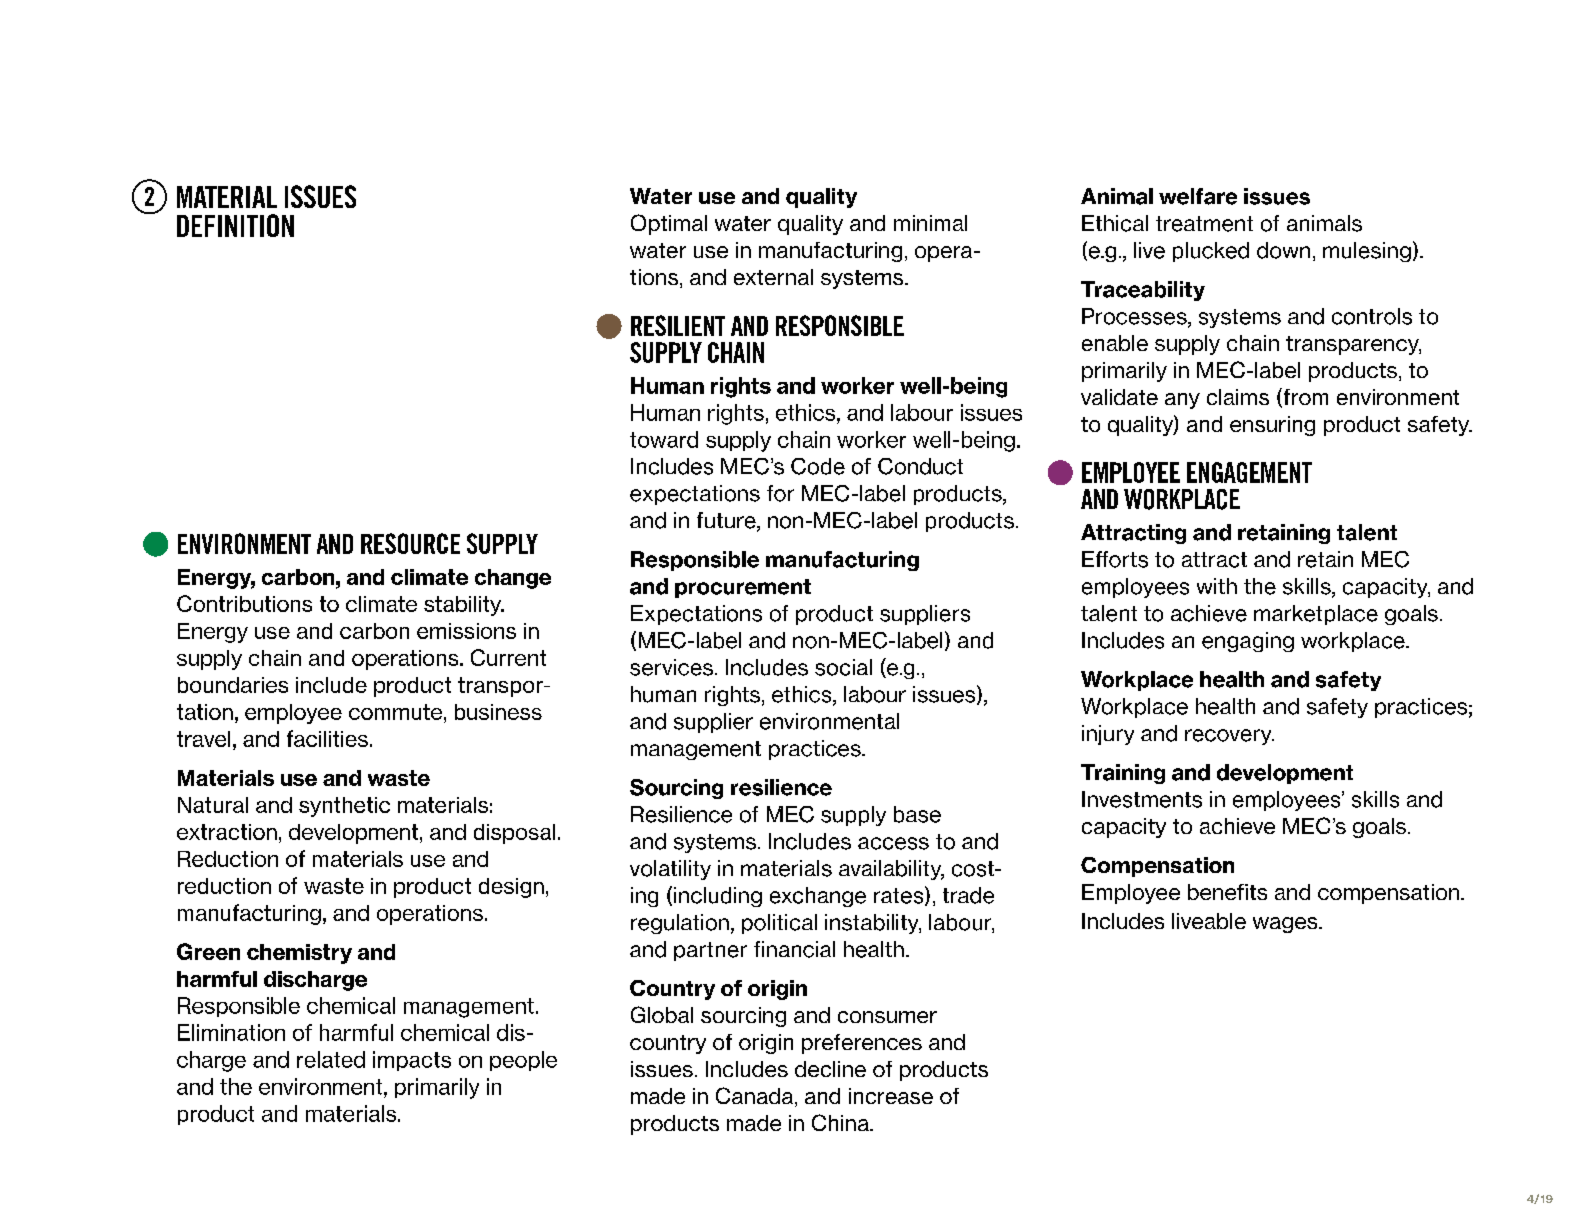  I want to click on benefits, so click(1227, 892).
